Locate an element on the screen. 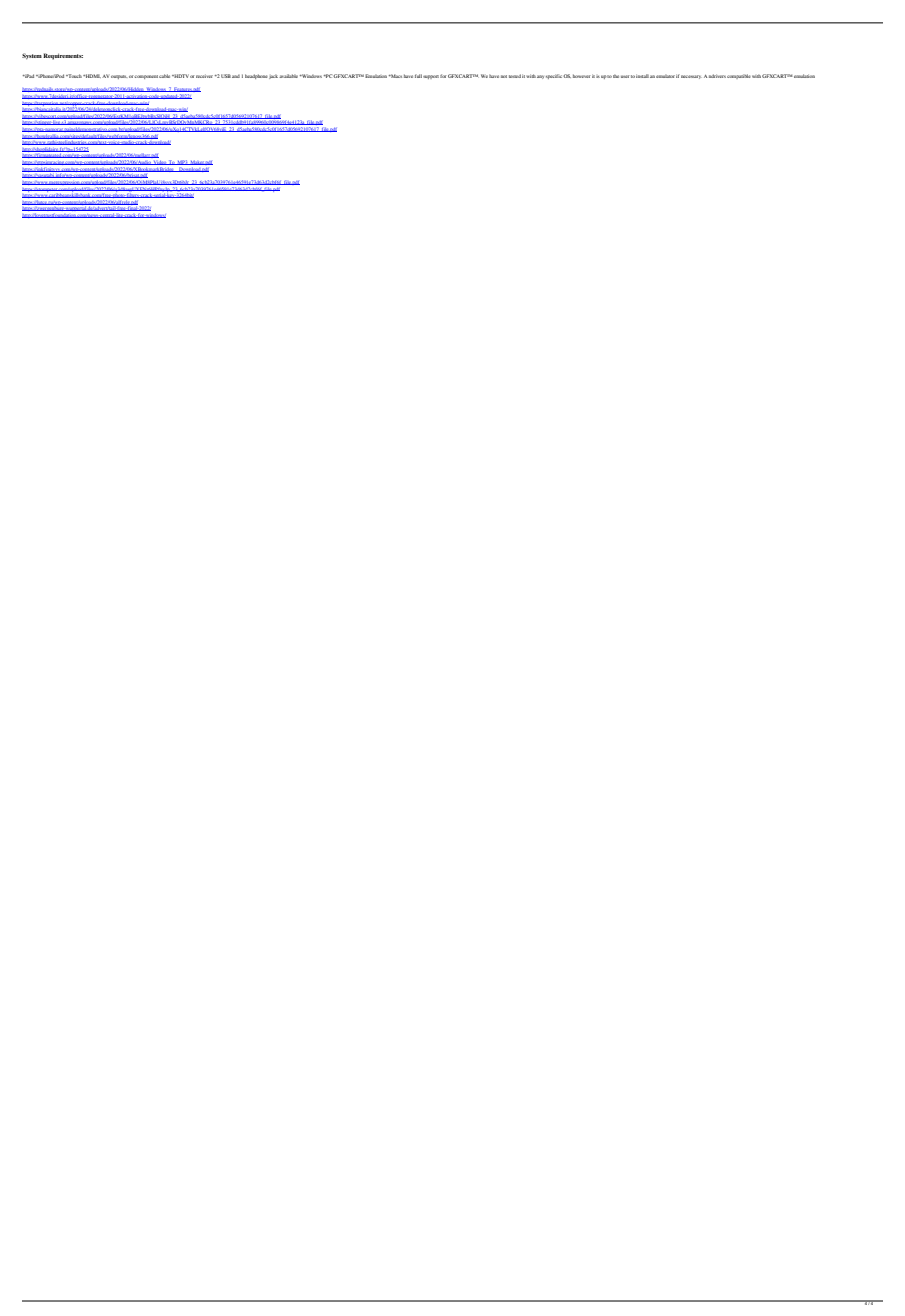 This screenshot has width=905, height=1316. emulator is located at coordinates (665, 76).
